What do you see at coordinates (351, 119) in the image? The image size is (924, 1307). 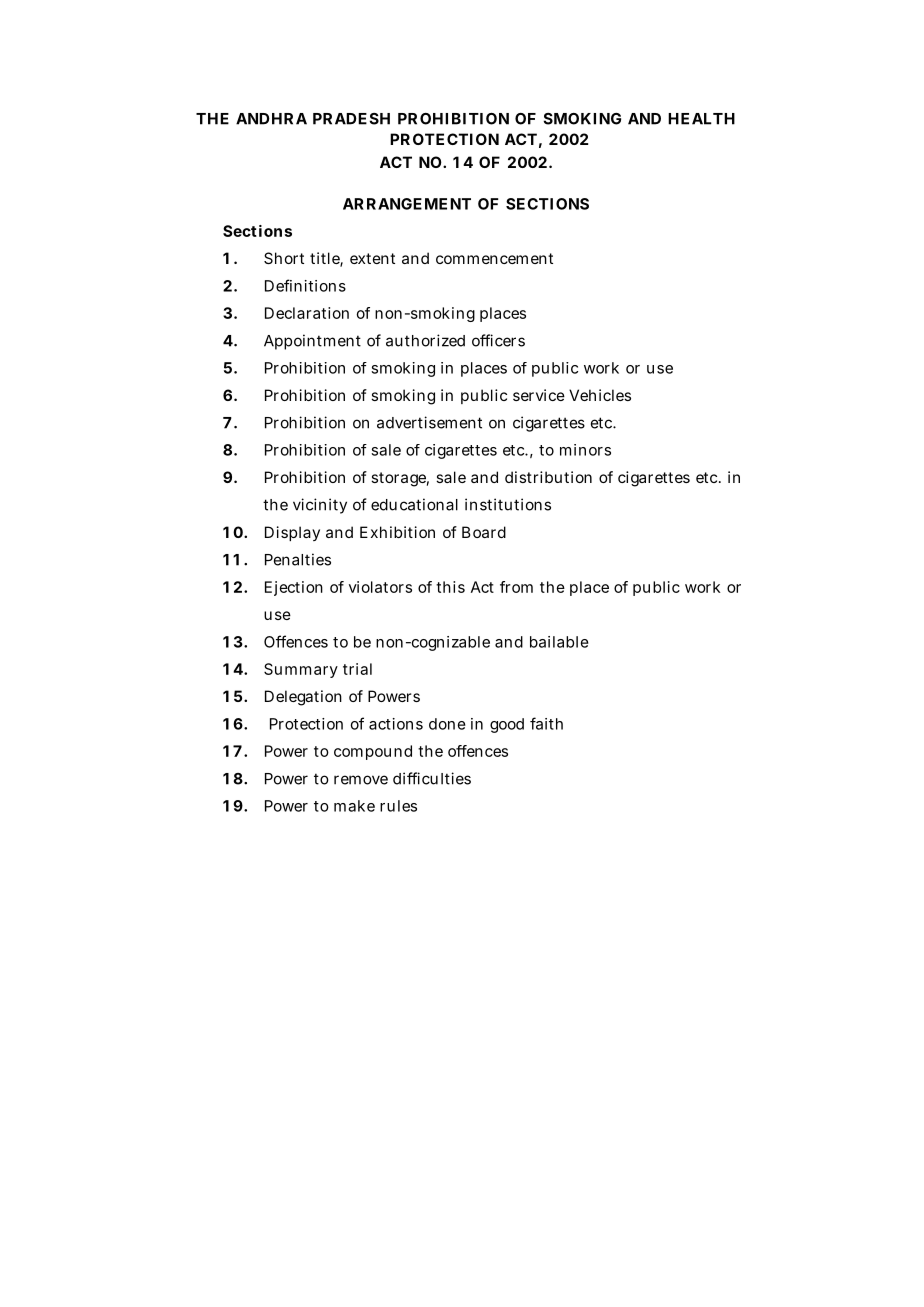 I see `PRADESH` at bounding box center [351, 119].
